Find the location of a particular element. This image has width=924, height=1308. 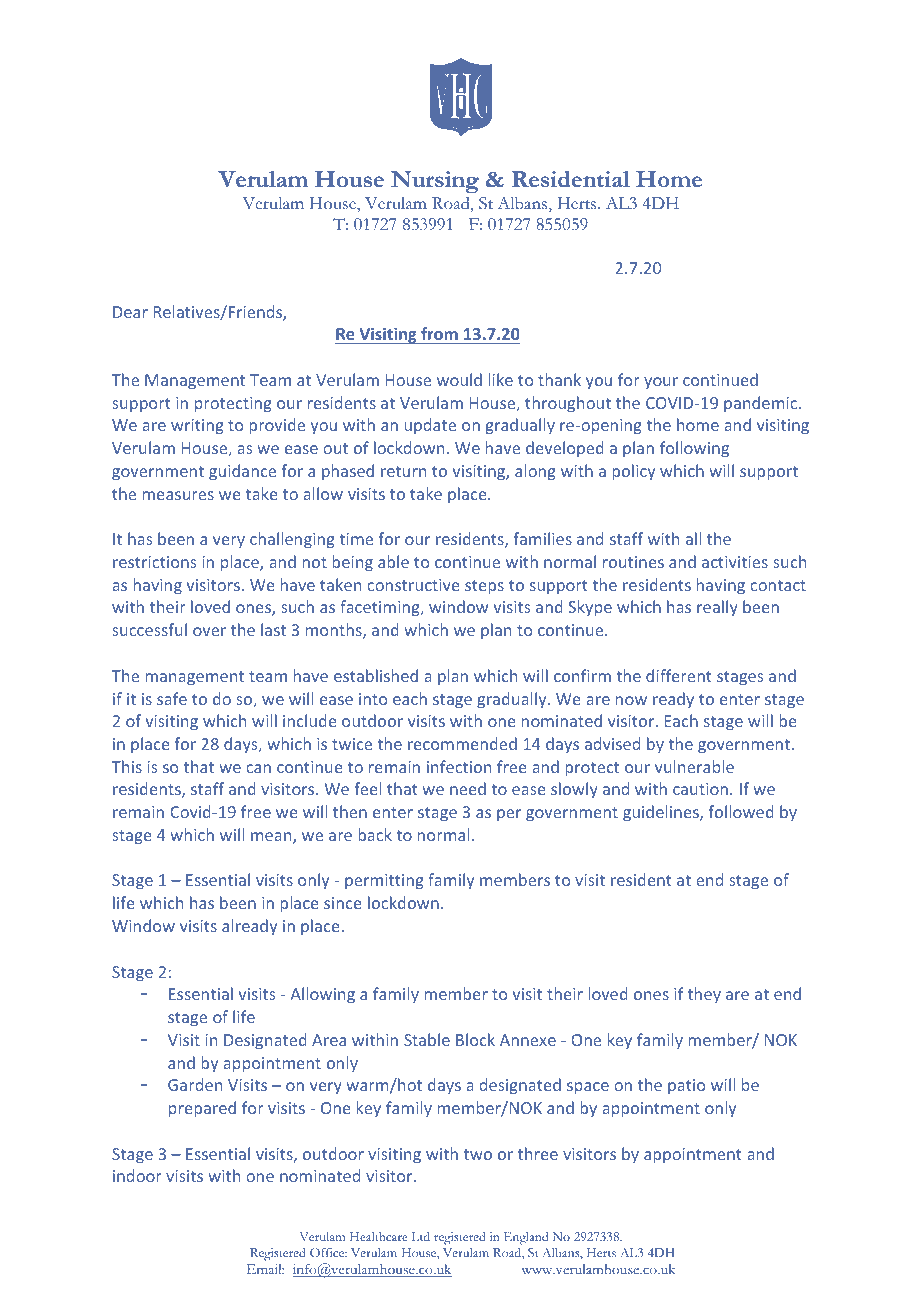

Ltd is located at coordinates (421, 1236).
